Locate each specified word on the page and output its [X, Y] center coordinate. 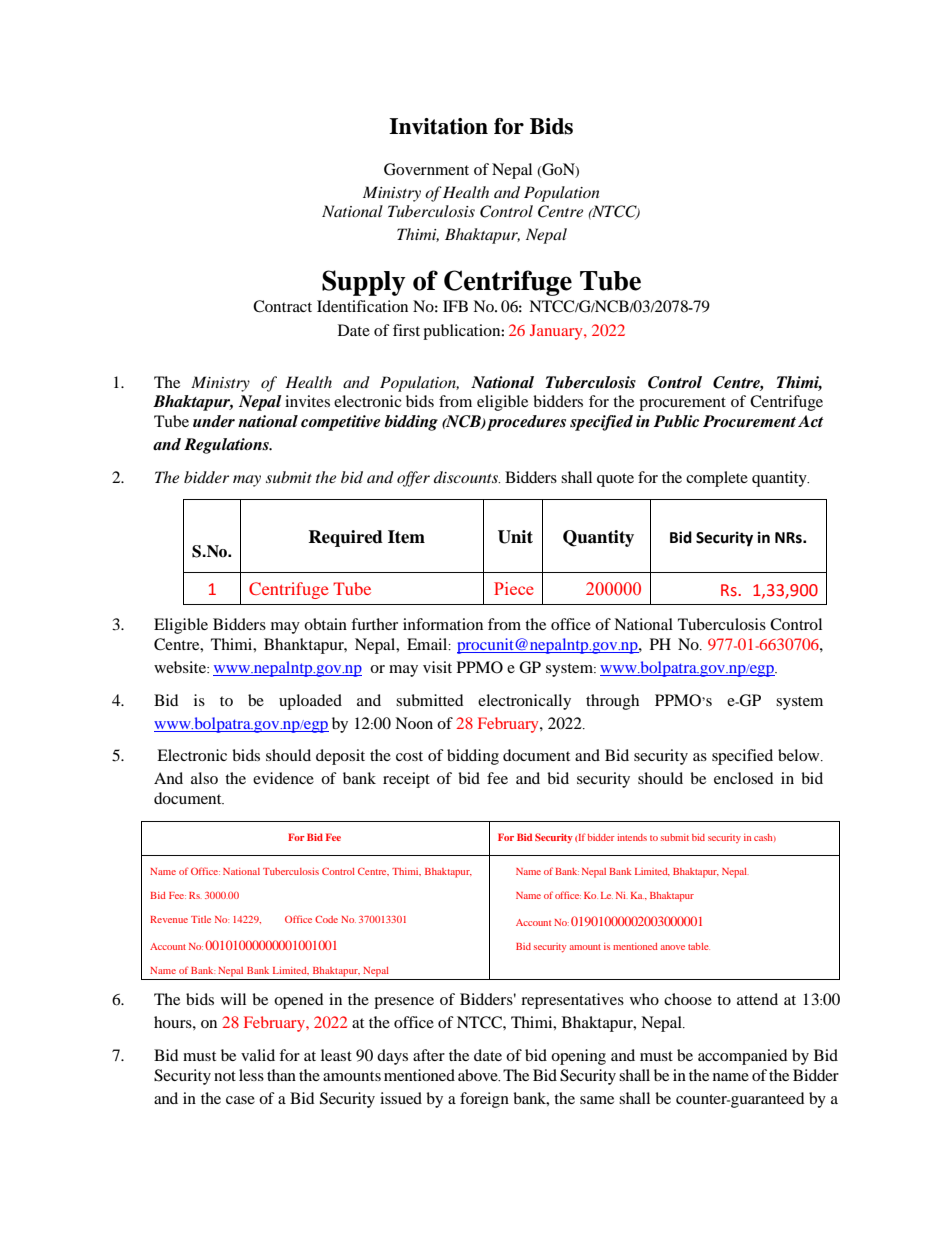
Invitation [438, 126]
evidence [283, 778]
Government [426, 169]
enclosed [744, 778]
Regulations [227, 446]
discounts [467, 477]
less [251, 1075]
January [557, 332]
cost [409, 756]
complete [717, 479]
